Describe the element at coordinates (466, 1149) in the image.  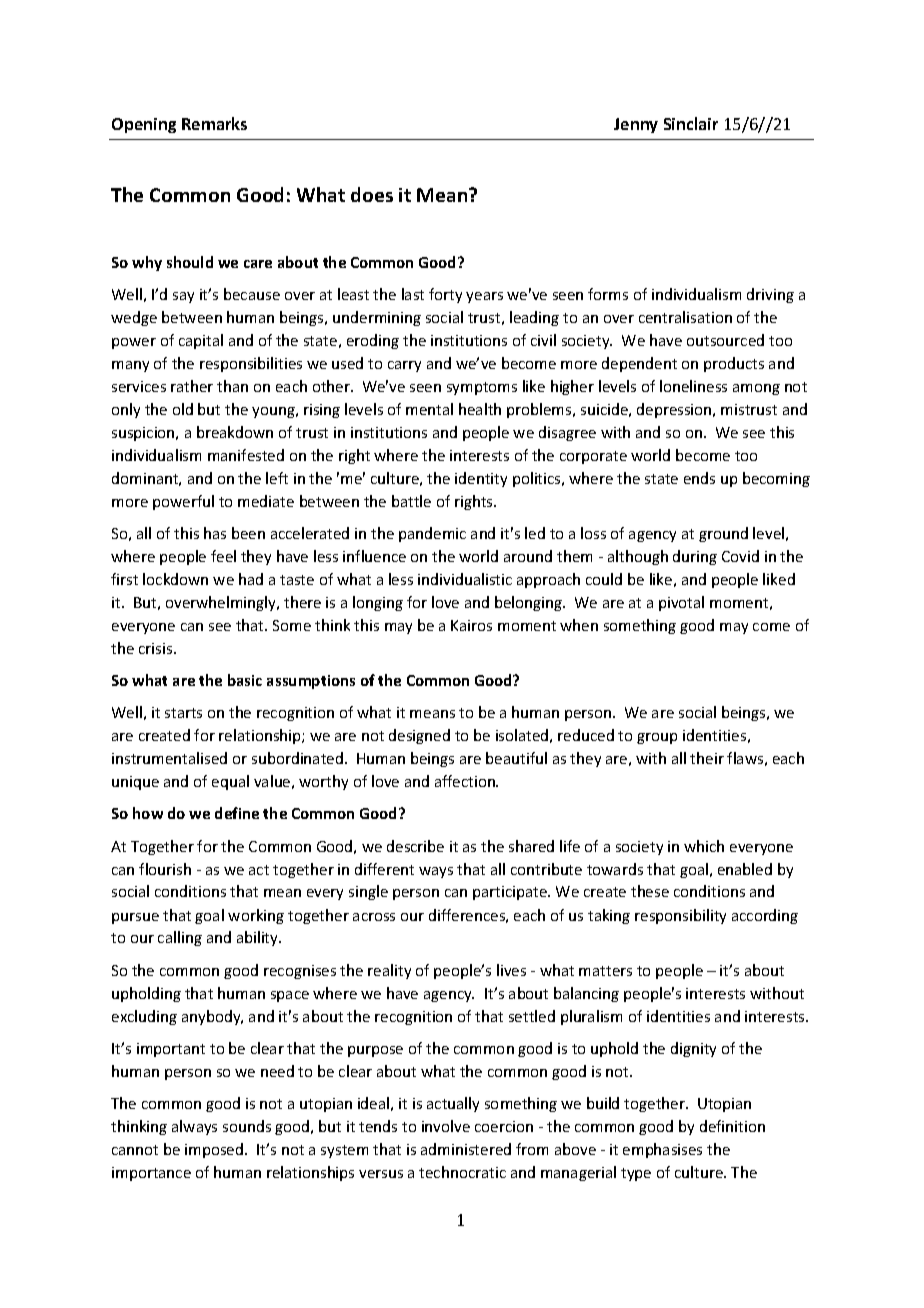
I see `administered` at that location.
